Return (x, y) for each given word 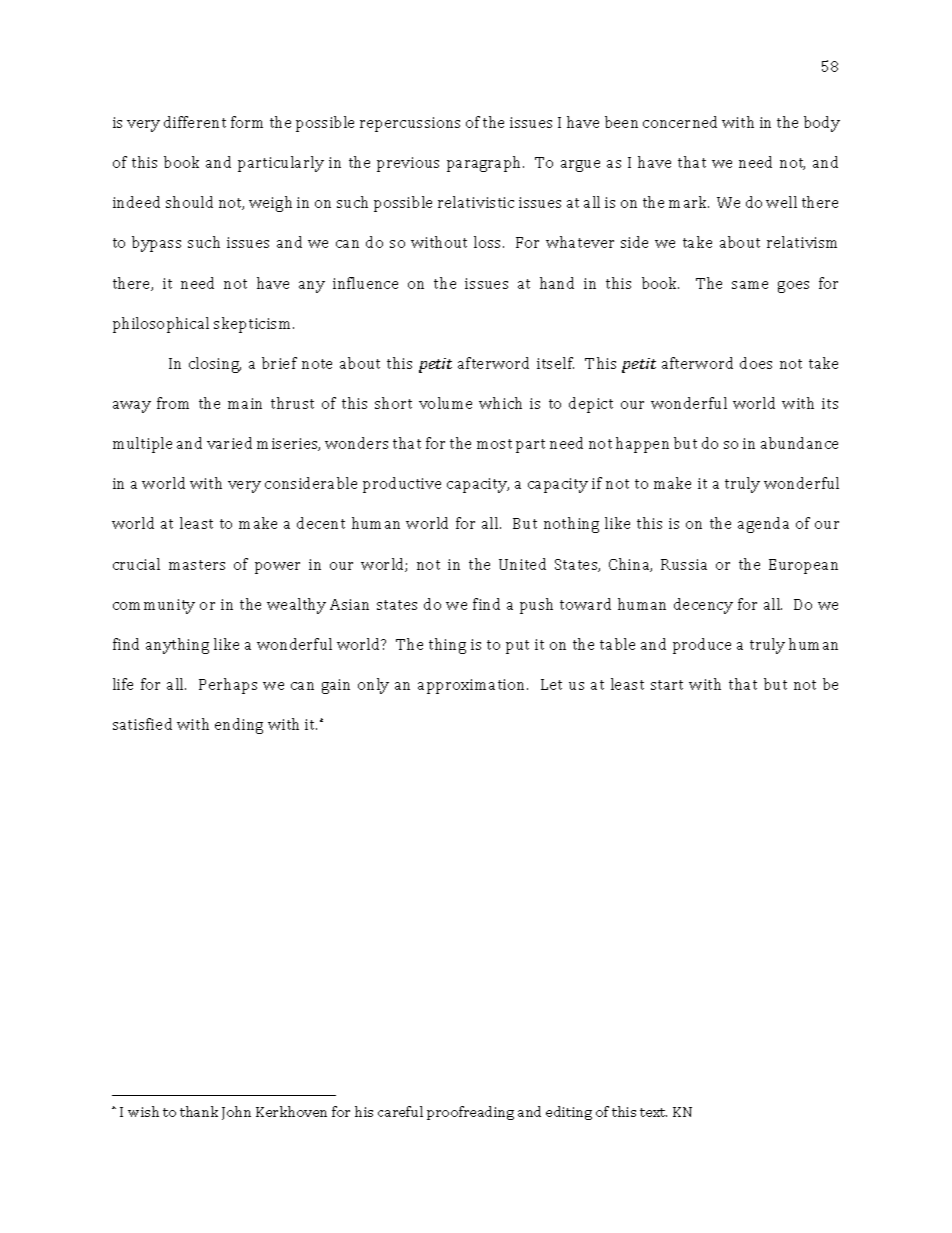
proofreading (470, 1113)
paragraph (485, 164)
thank (199, 1111)
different (195, 122)
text (653, 1112)
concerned (680, 122)
